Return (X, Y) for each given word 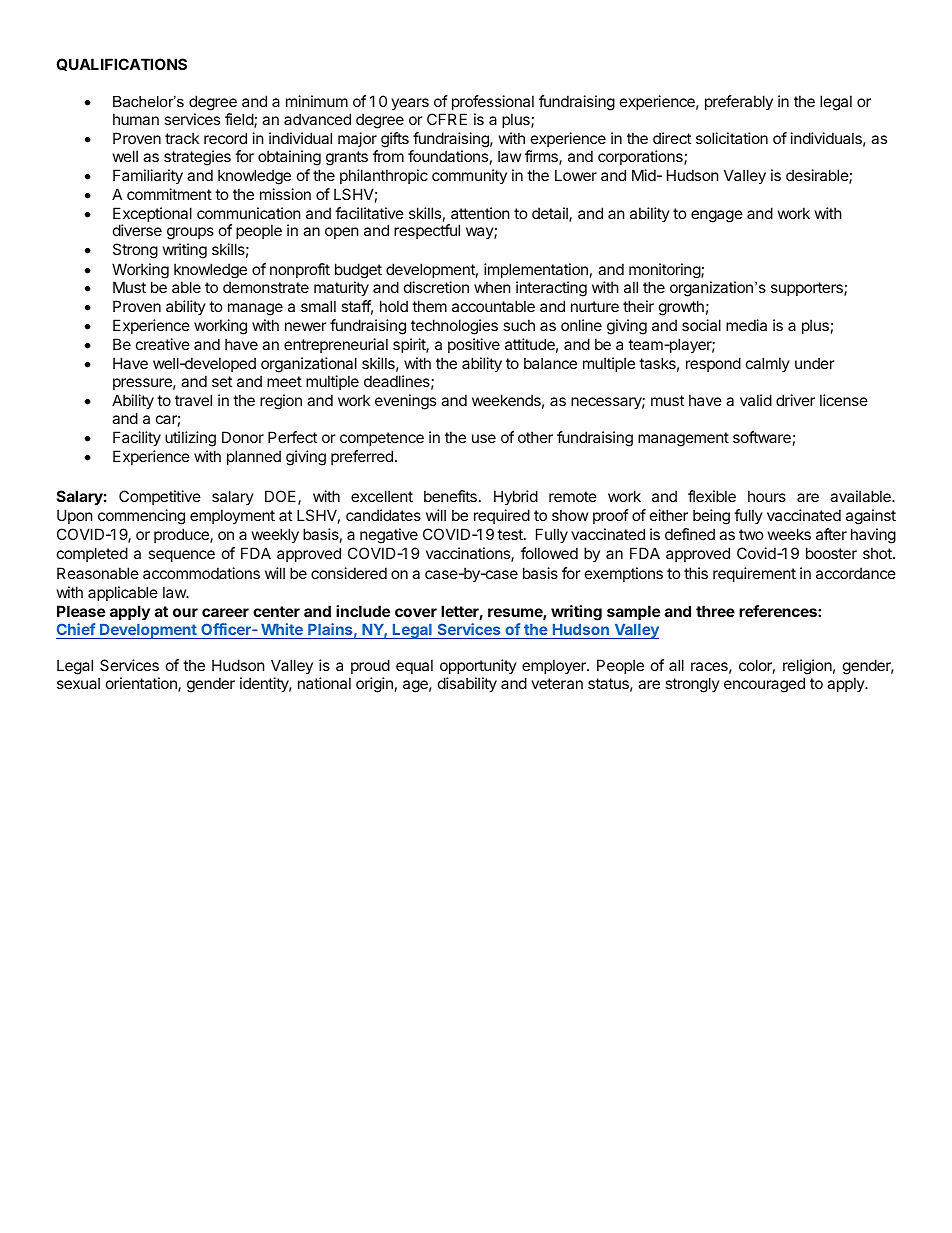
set (222, 381)
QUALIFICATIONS (121, 64)
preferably (739, 102)
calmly (768, 364)
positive (474, 345)
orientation (142, 684)
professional (493, 102)
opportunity (478, 666)
